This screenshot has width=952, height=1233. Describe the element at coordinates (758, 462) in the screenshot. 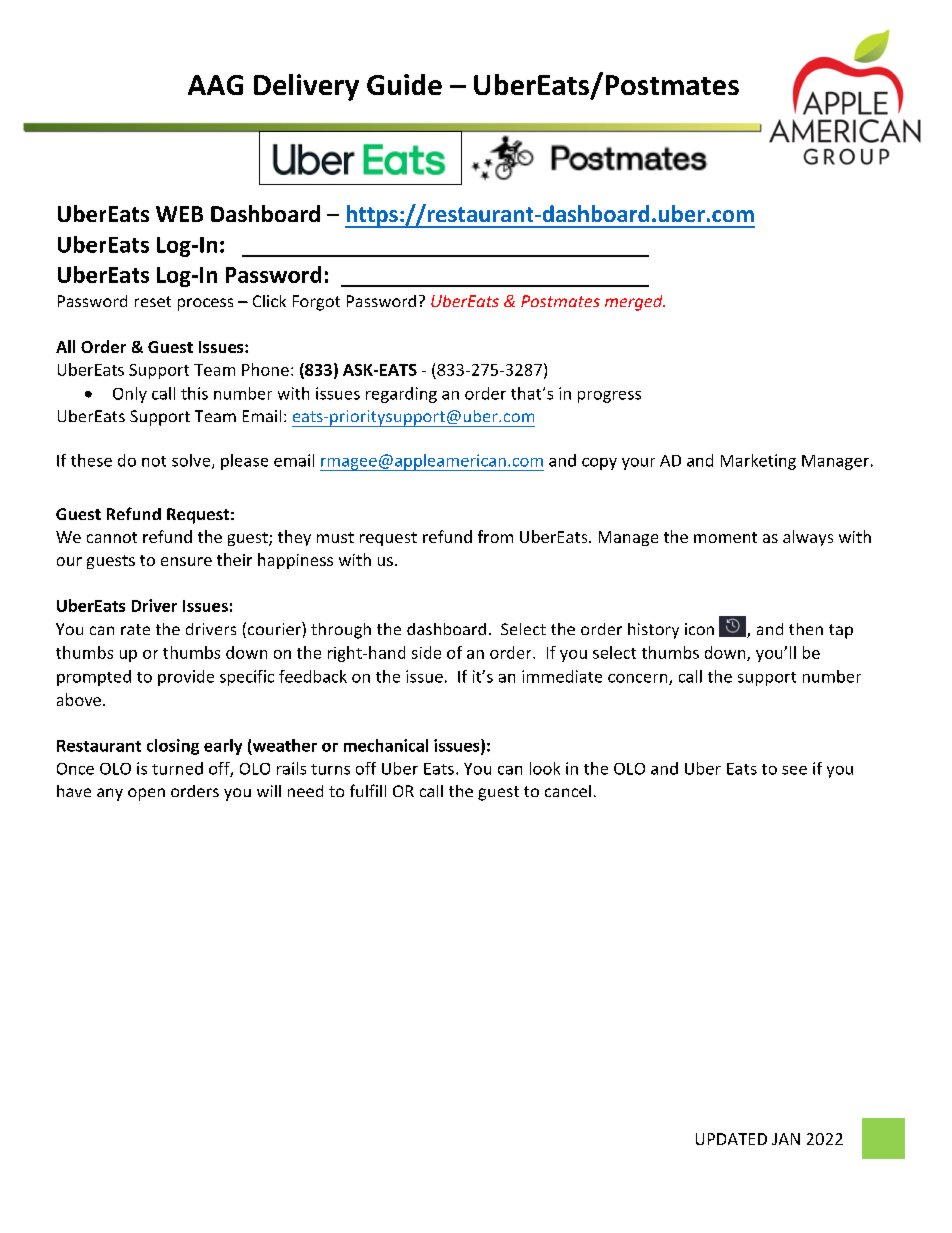

I see `Marketing` at that location.
